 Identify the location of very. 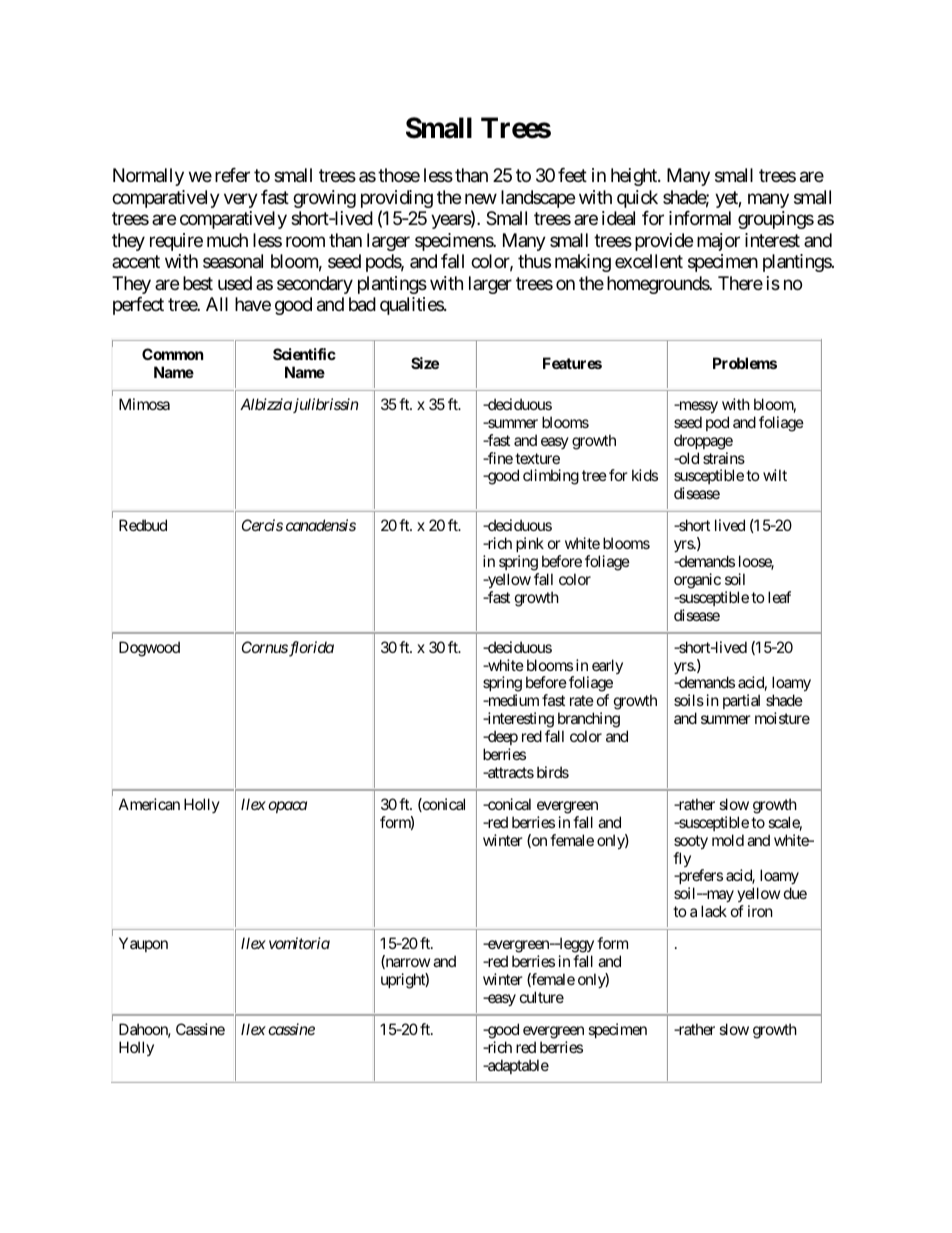
(241, 200).
